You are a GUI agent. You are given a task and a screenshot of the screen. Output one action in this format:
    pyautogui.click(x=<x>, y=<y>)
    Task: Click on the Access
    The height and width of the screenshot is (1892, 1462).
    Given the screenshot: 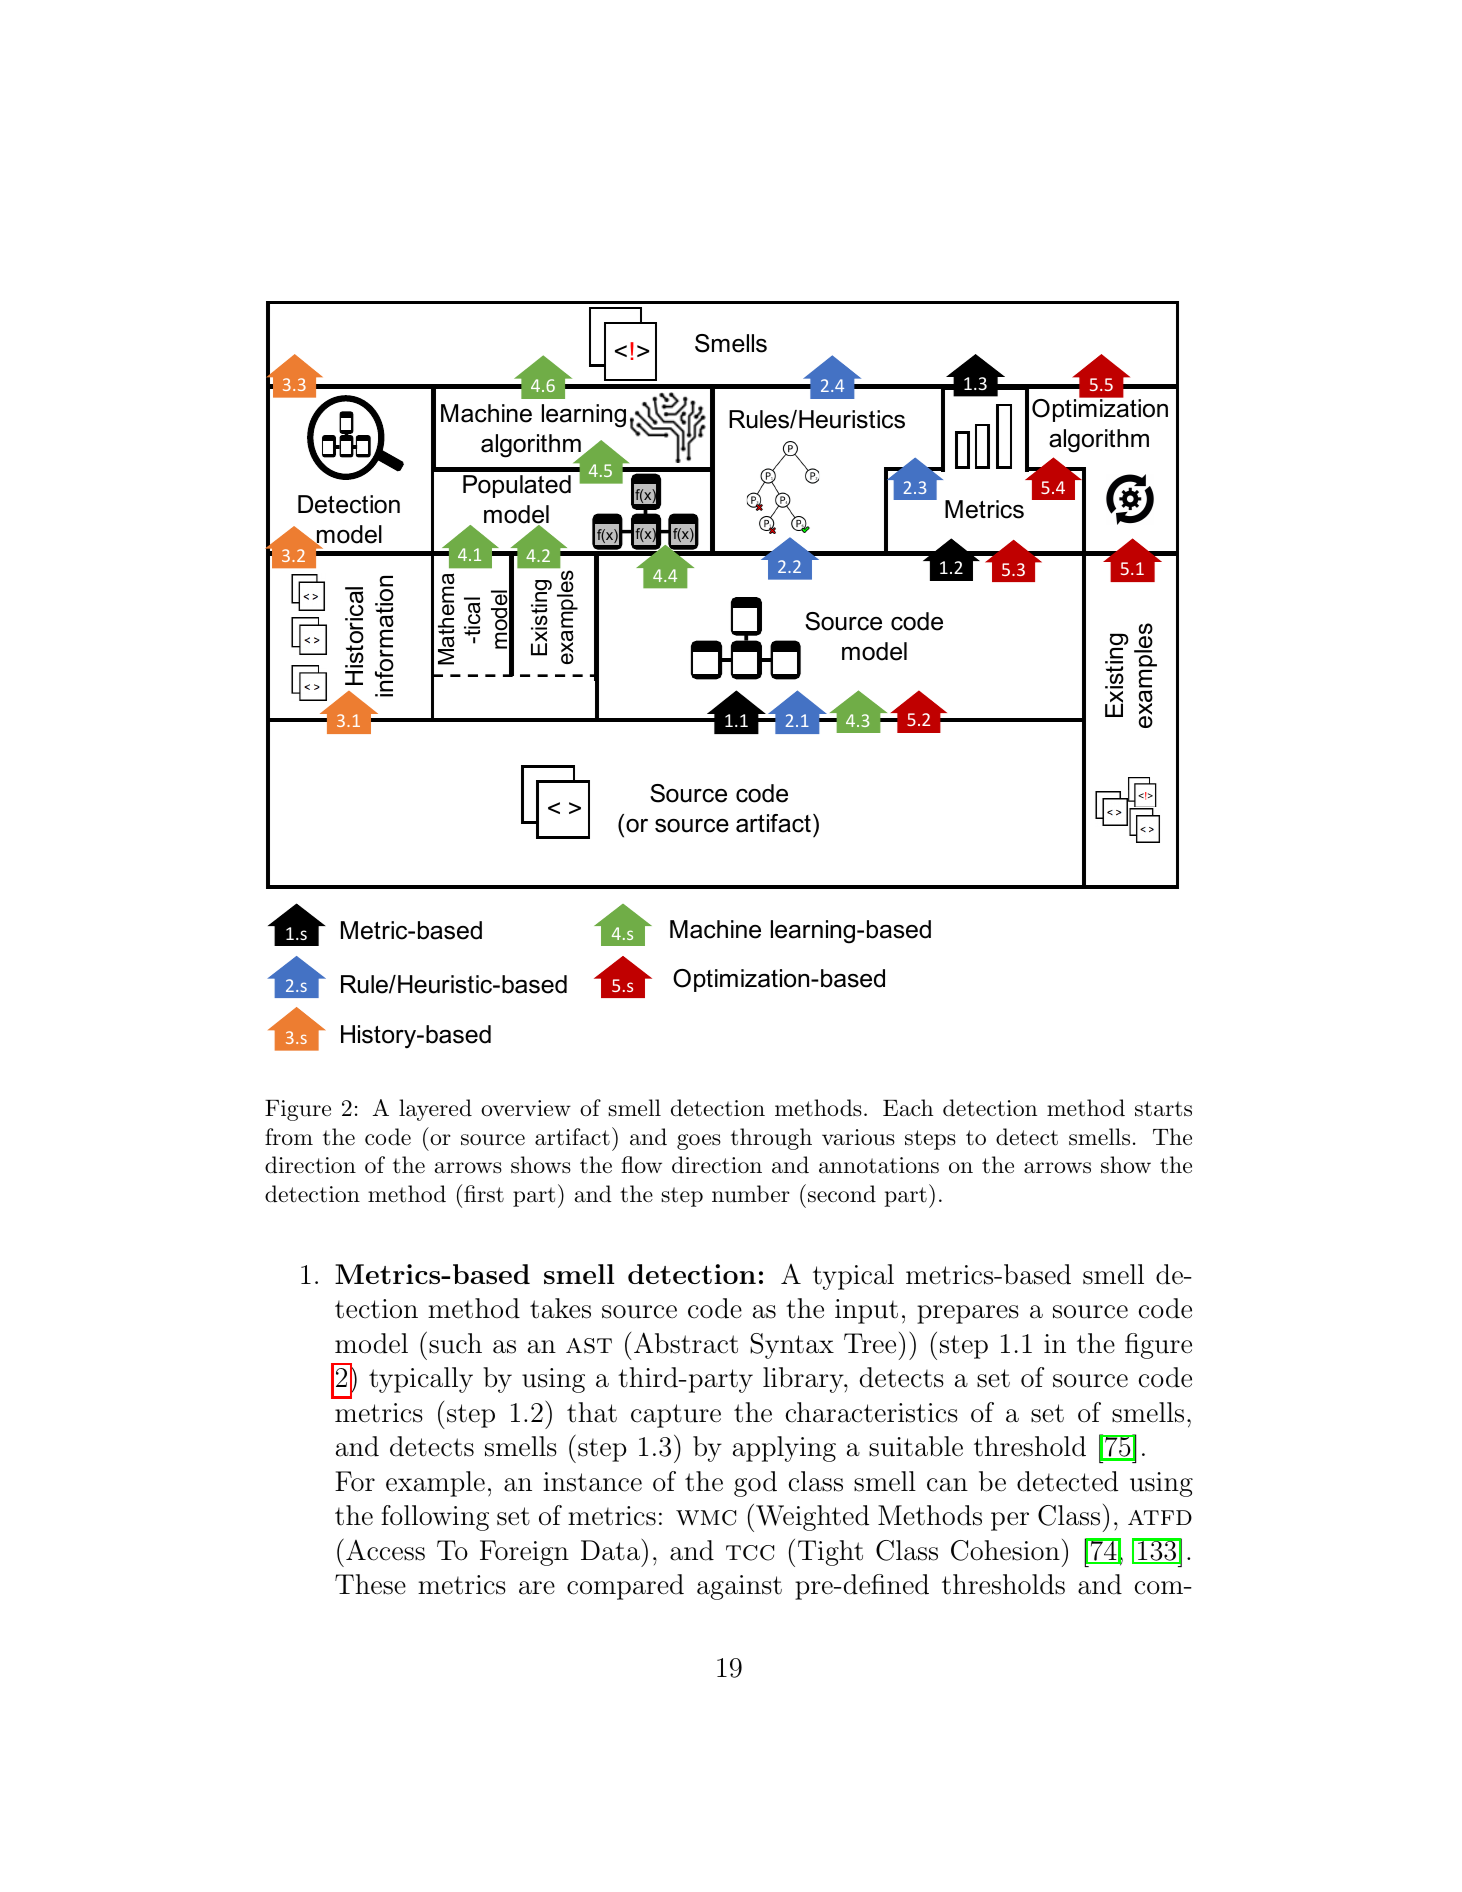 What is the action you would take?
    pyautogui.click(x=385, y=1550)
